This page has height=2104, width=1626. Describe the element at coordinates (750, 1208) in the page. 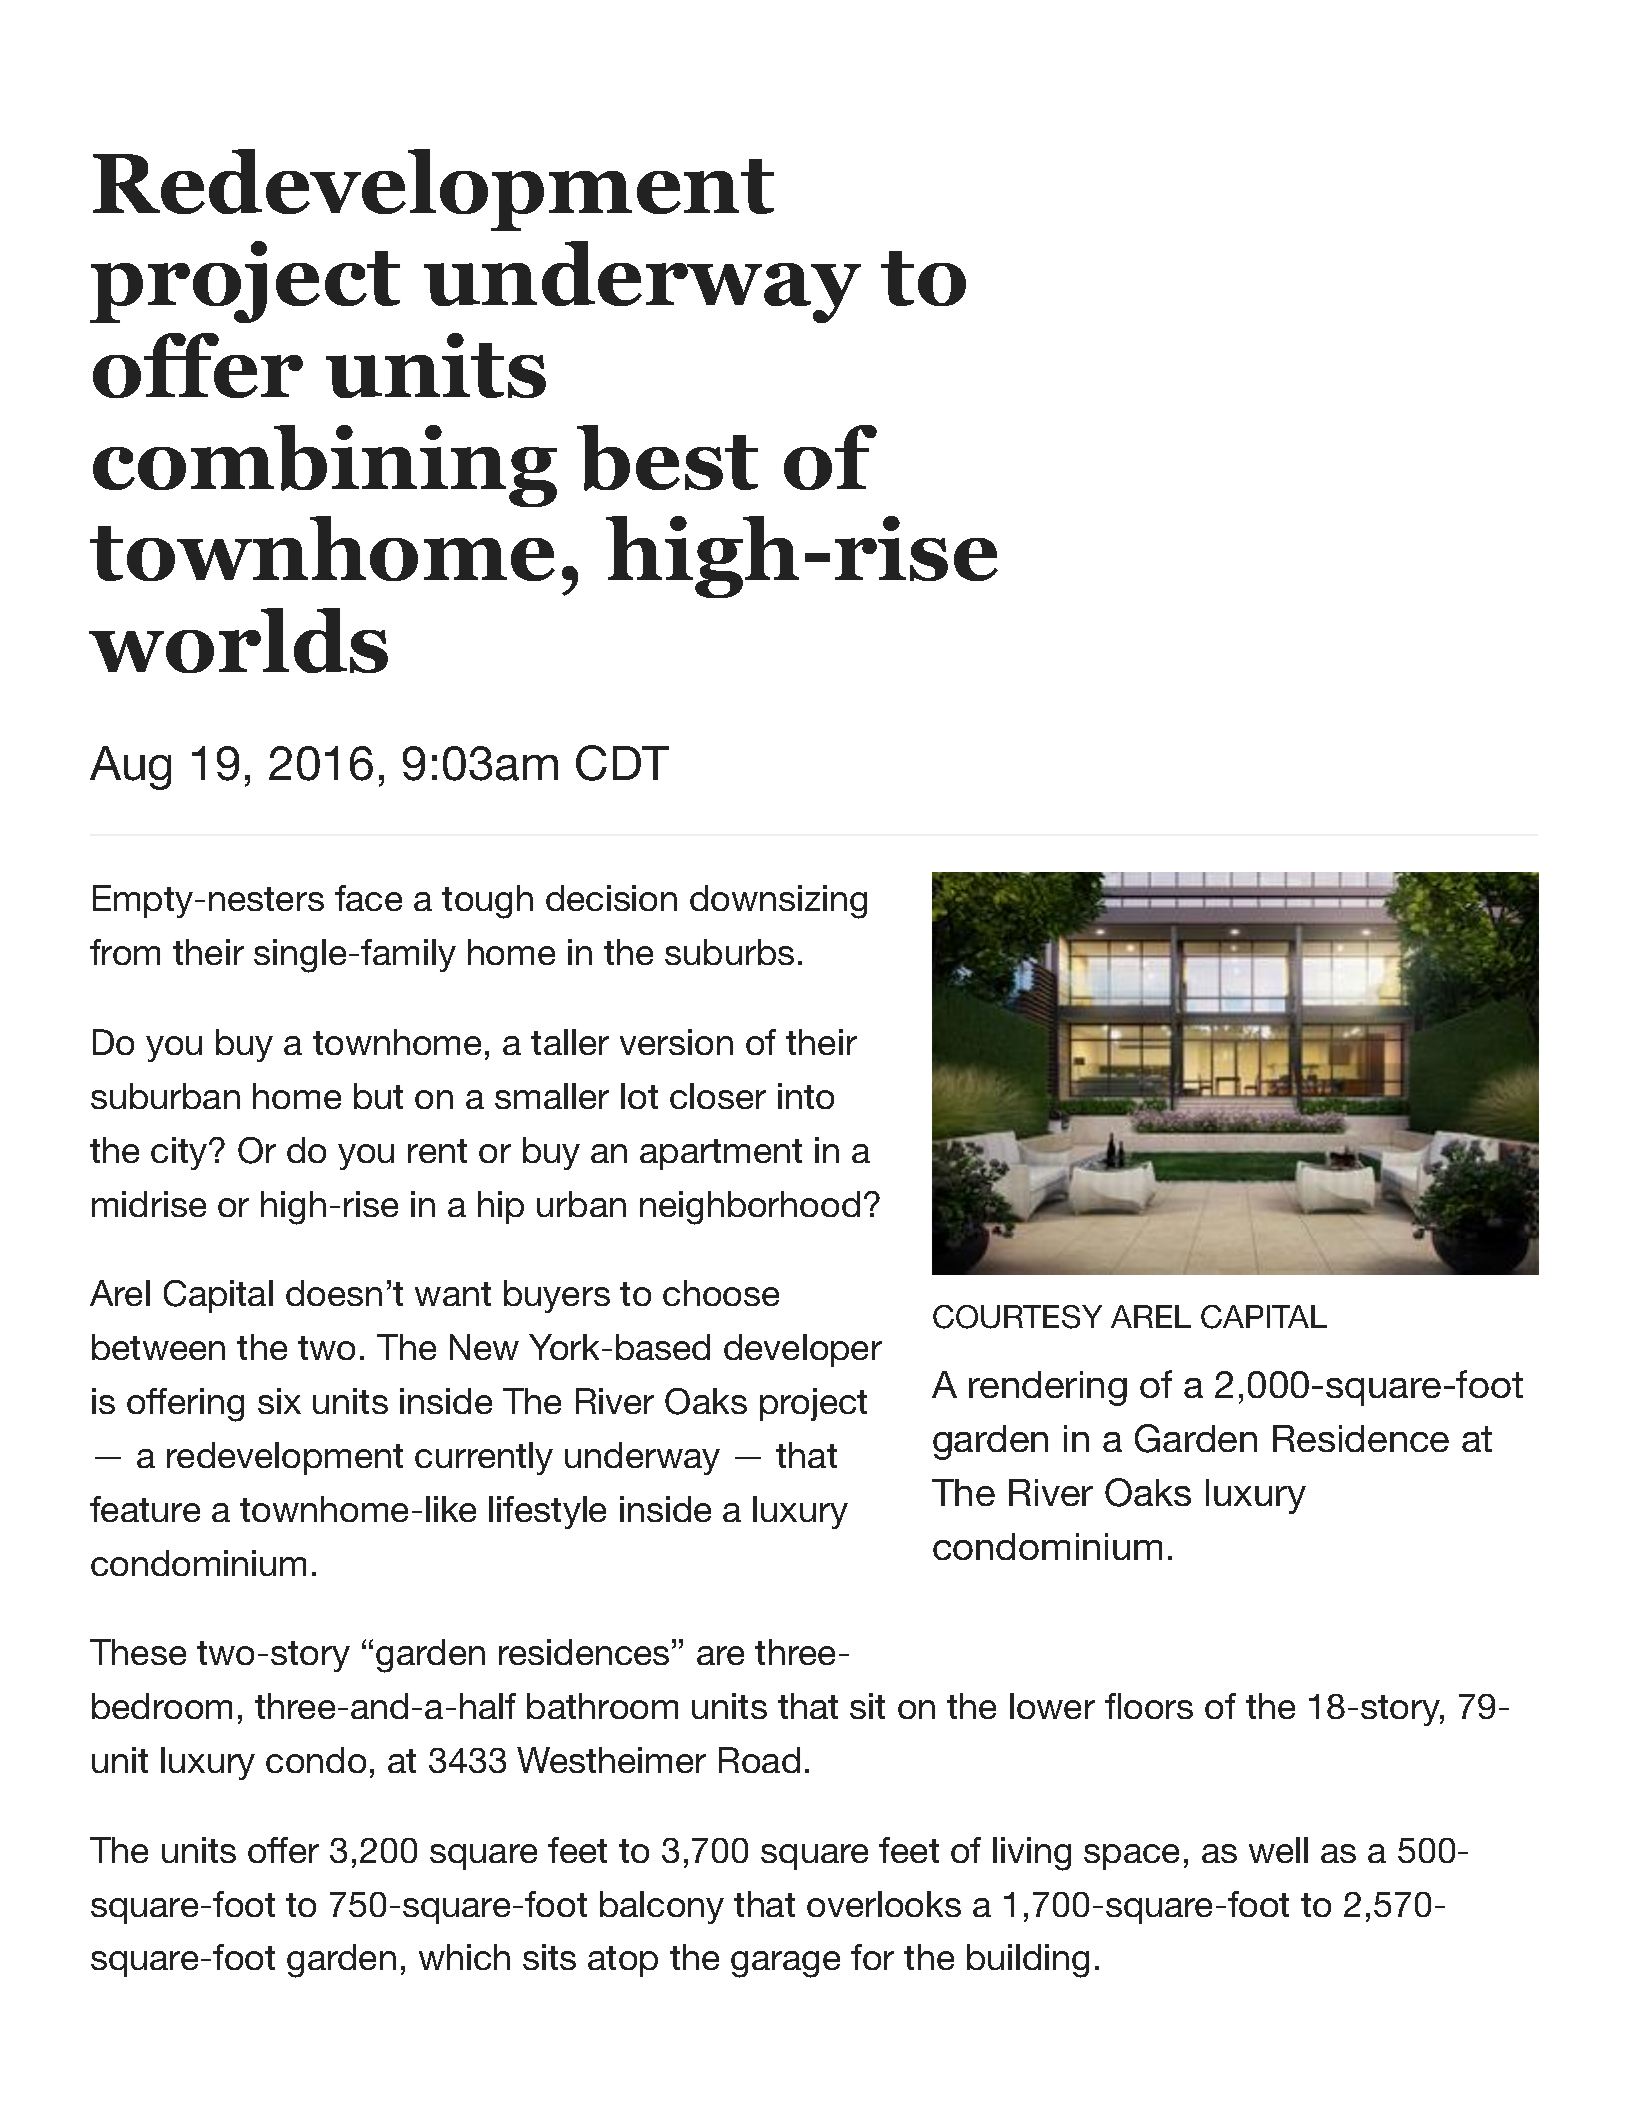

I see `neighborhood` at that location.
